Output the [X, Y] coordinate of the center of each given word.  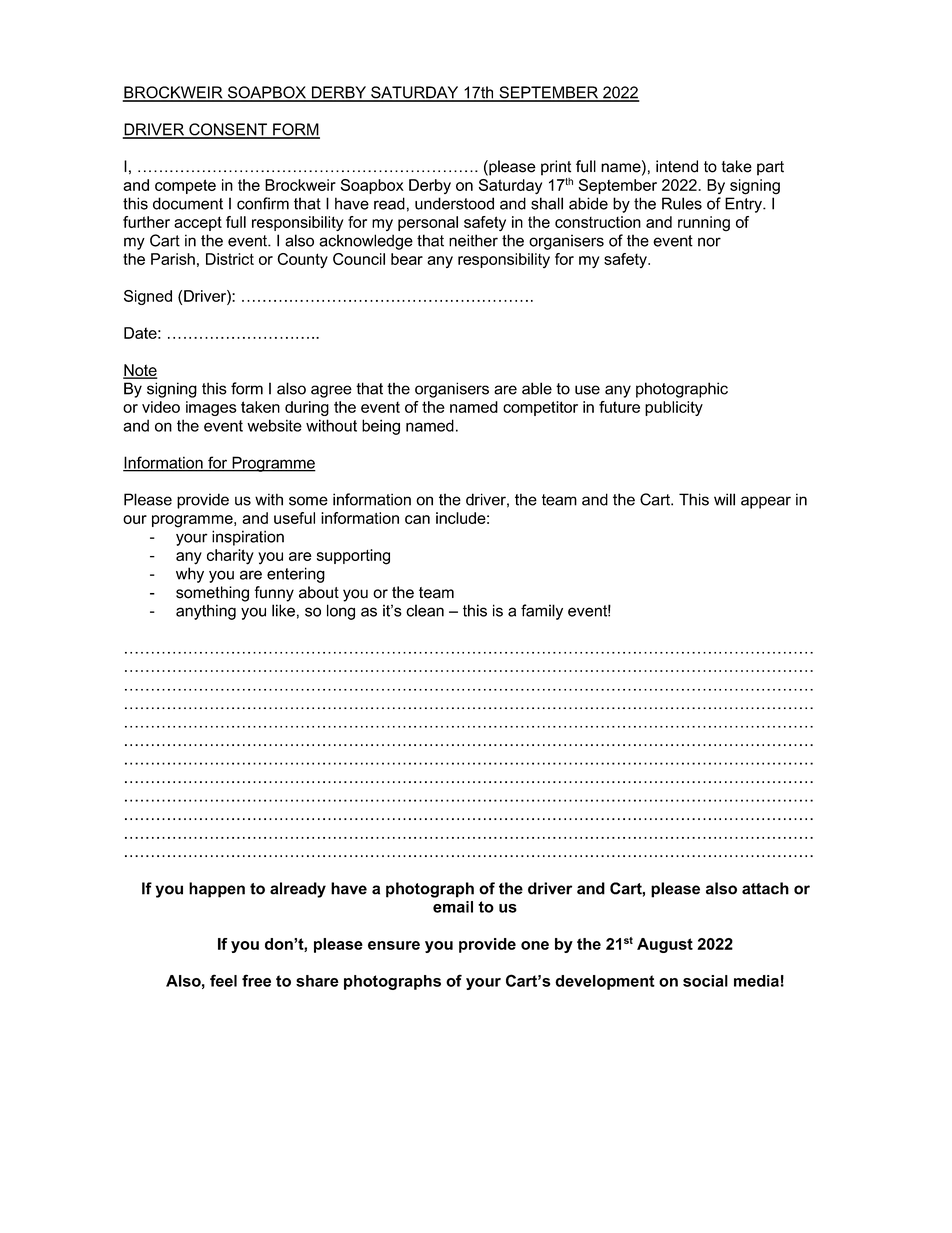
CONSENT [228, 130]
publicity [674, 408]
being [381, 427]
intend [677, 166]
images [211, 408]
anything [206, 612]
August [665, 945]
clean [425, 610]
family [542, 612]
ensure [394, 945]
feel [223, 980]
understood [454, 203]
